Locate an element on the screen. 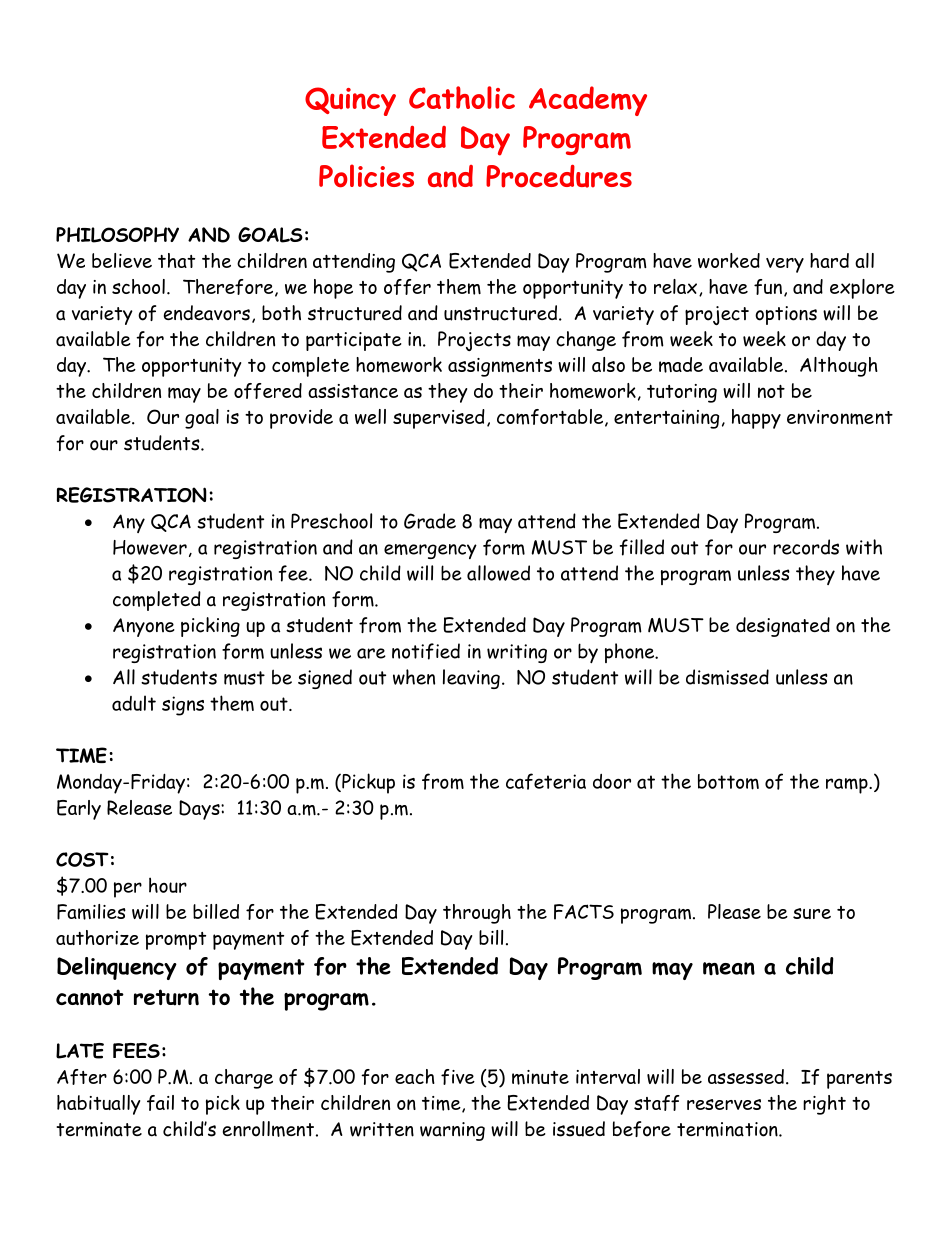  fail is located at coordinates (160, 1103).
